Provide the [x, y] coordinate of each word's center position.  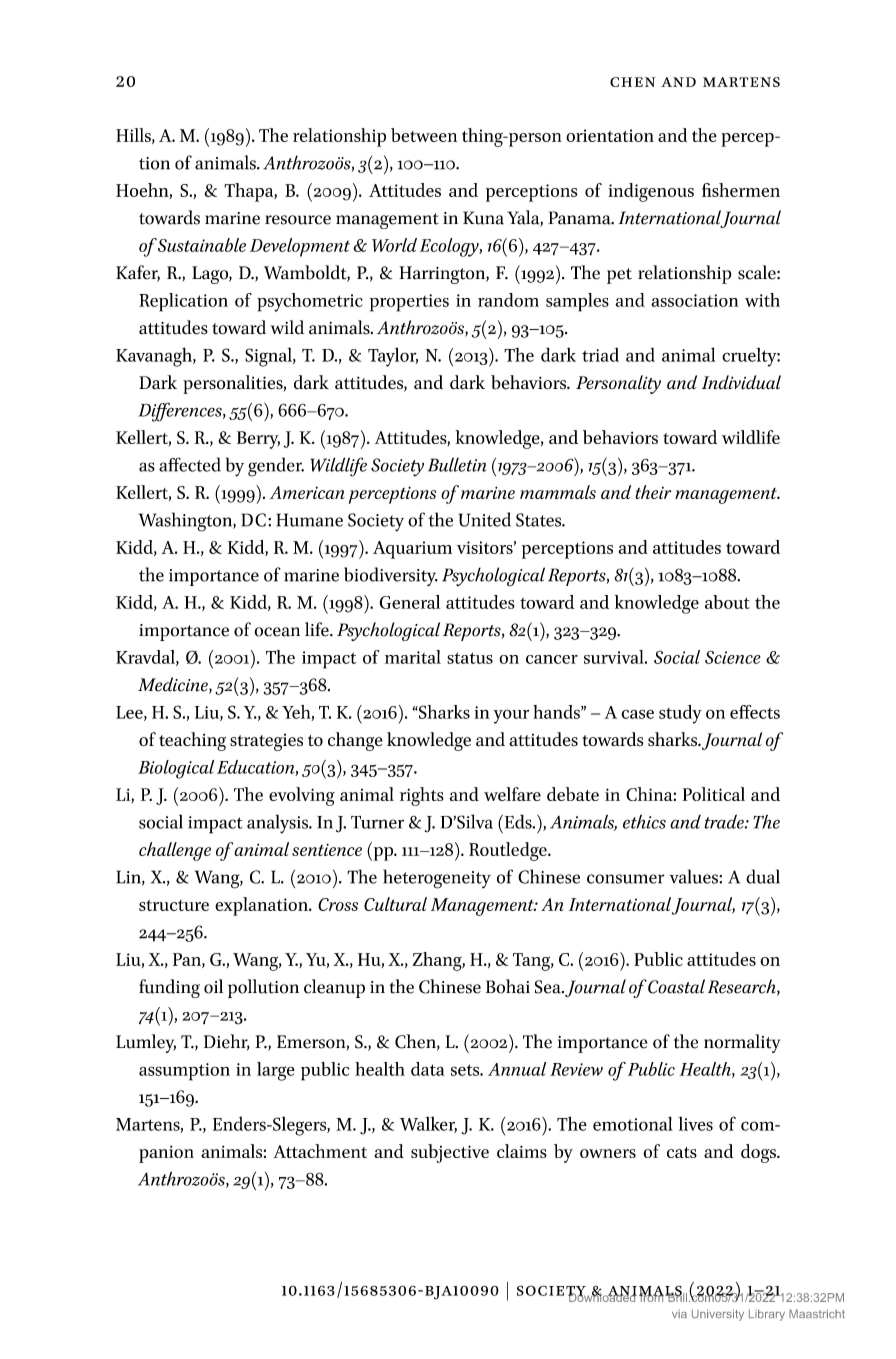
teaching [192, 741]
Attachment [320, 1151]
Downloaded [602, 1296]
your [511, 716]
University [718, 1315]
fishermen [741, 190]
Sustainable [202, 245]
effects [755, 712]
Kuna [483, 218]
